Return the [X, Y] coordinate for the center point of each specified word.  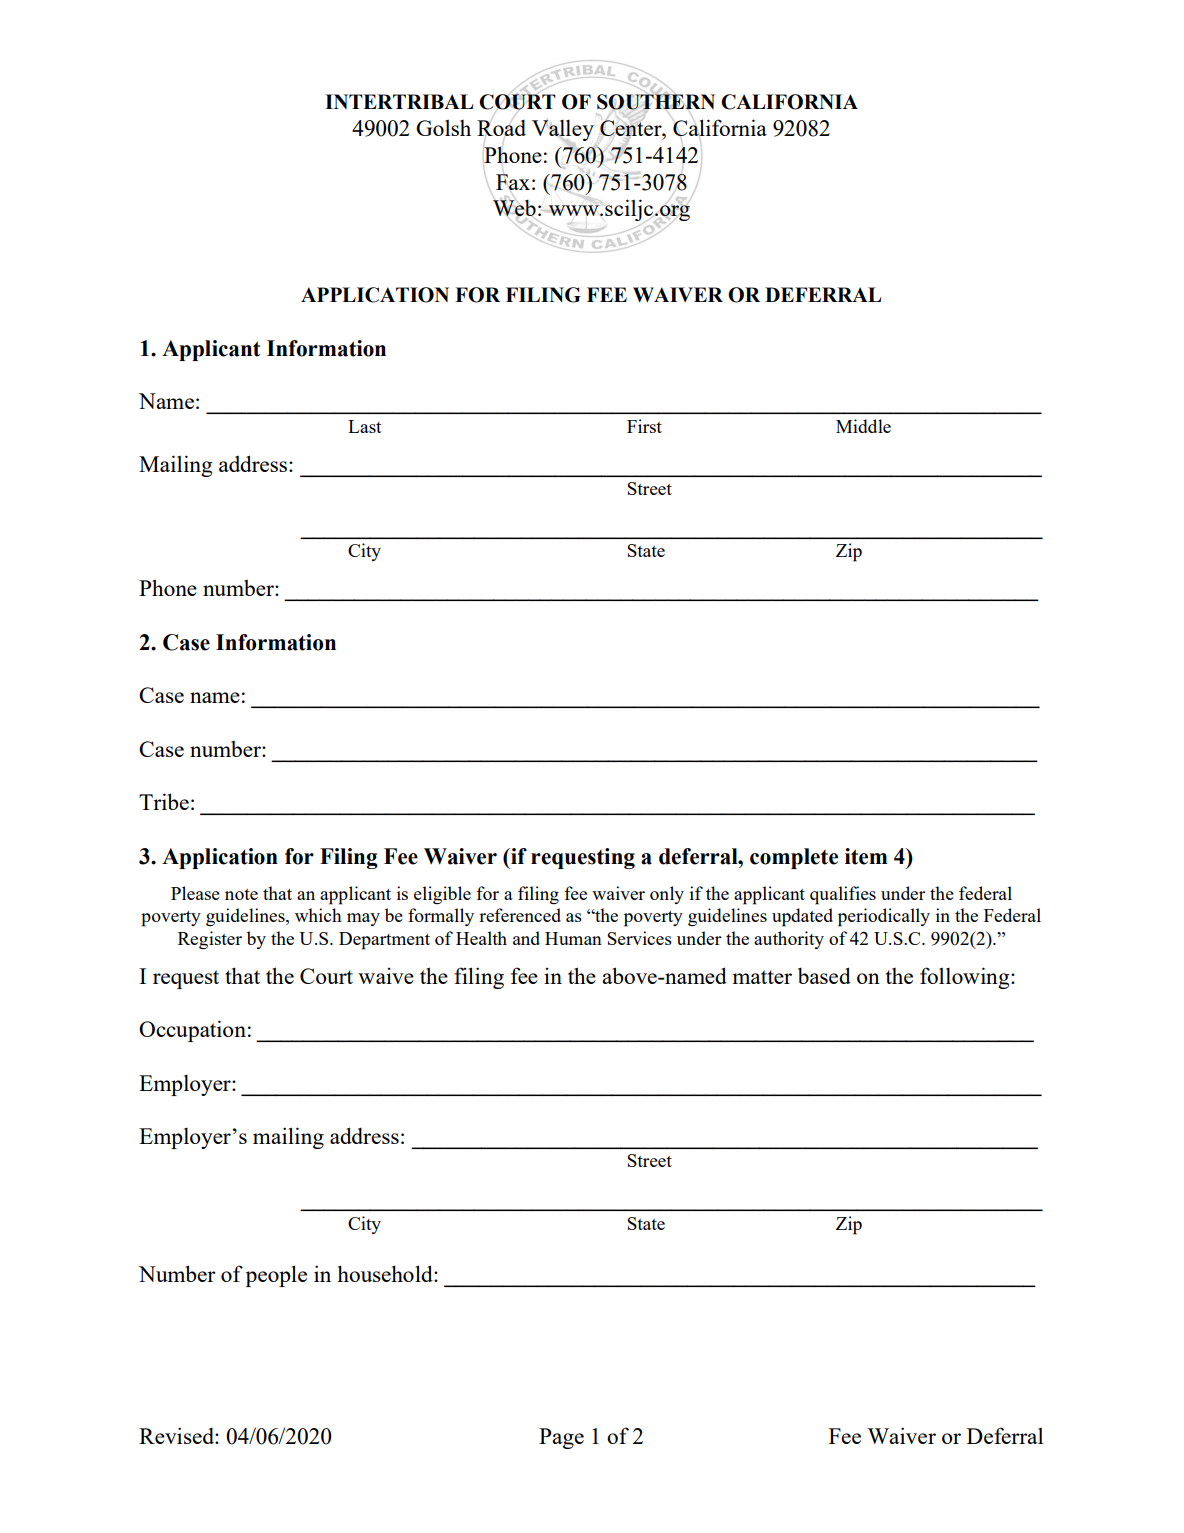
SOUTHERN [656, 102]
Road [501, 128]
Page [561, 1438]
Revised [177, 1435]
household [386, 1273]
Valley [563, 132]
